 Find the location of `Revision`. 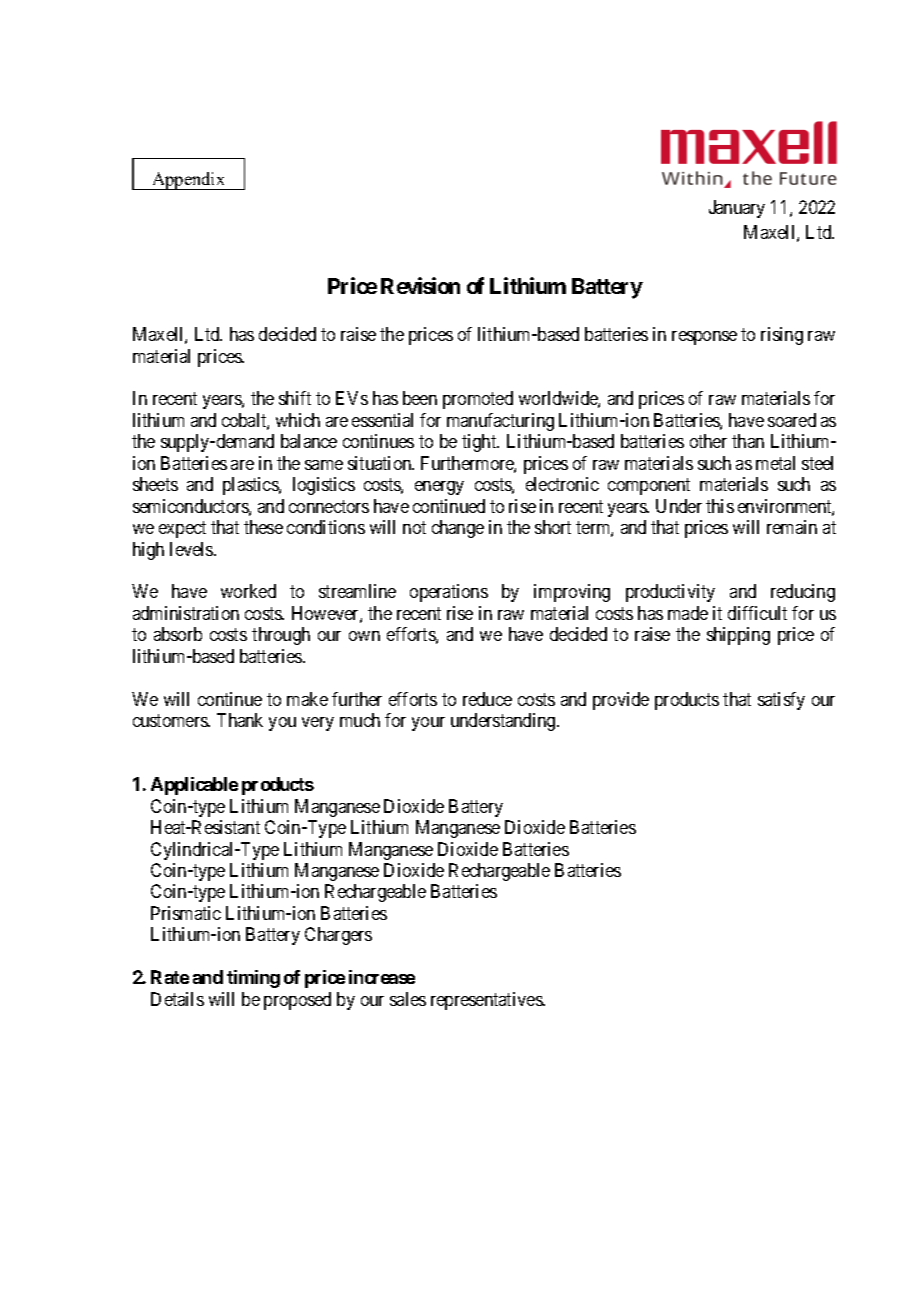

Revision is located at coordinates (420, 285).
